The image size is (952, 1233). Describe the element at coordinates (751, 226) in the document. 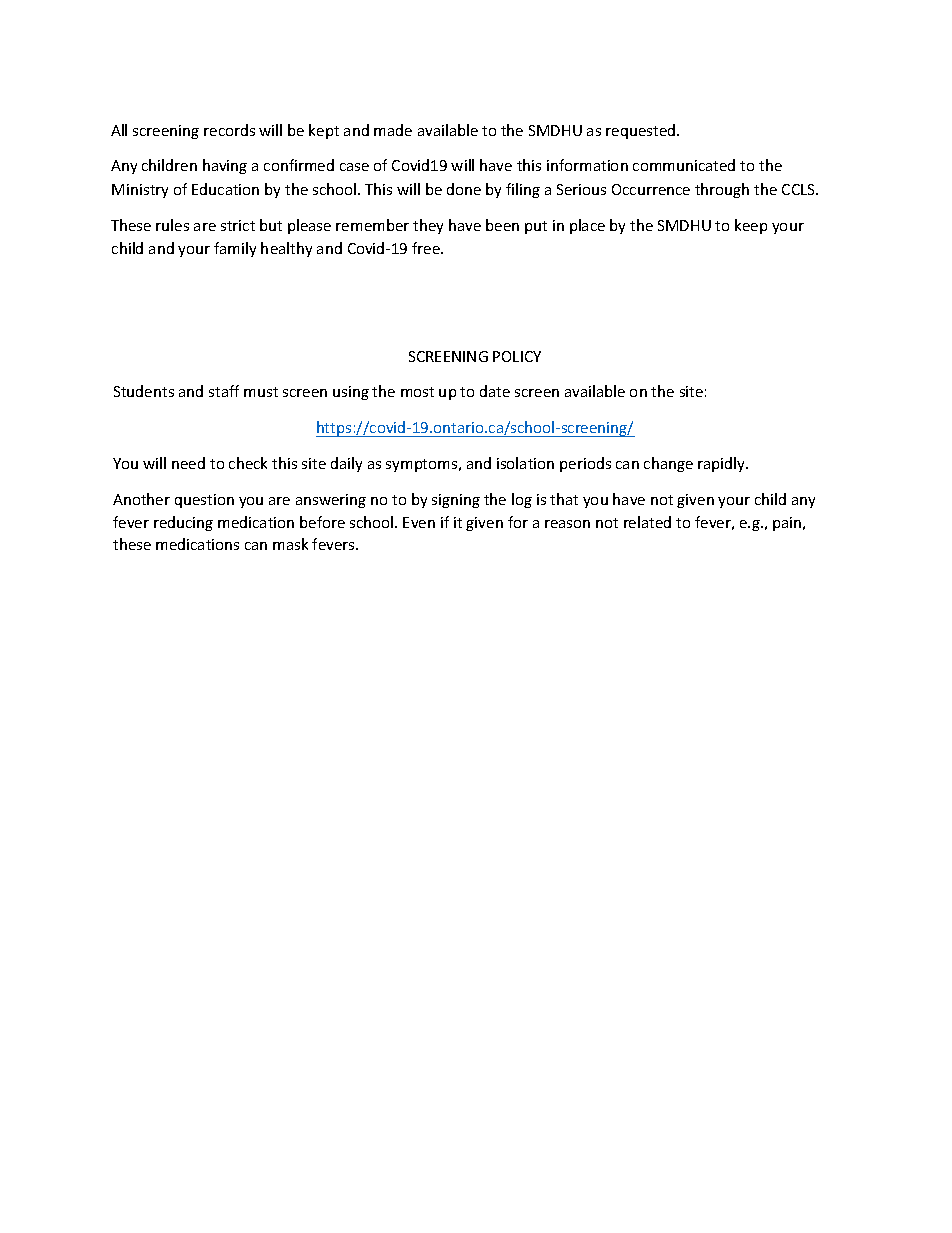

I see `keep` at that location.
